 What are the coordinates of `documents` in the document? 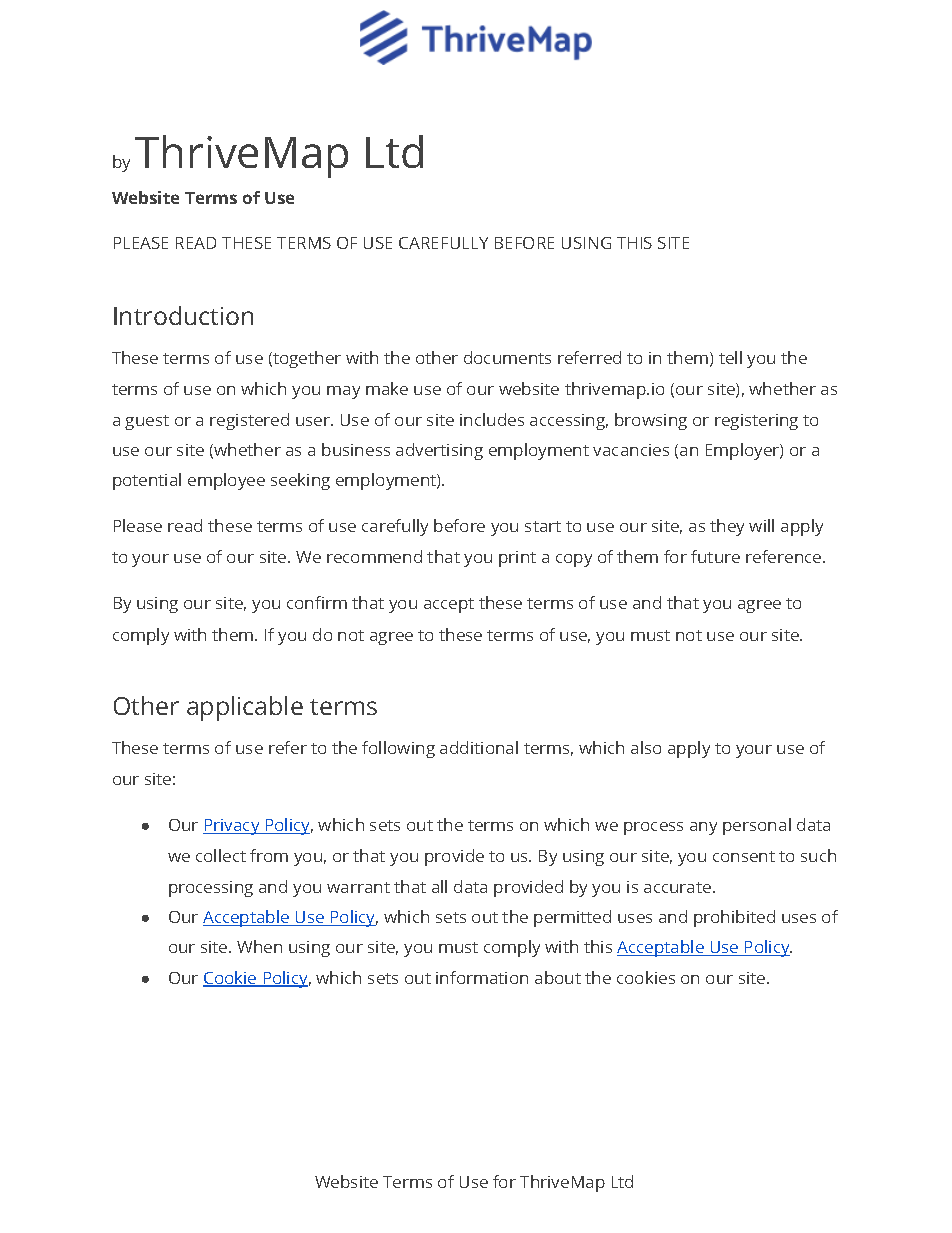 It's located at (507, 357).
